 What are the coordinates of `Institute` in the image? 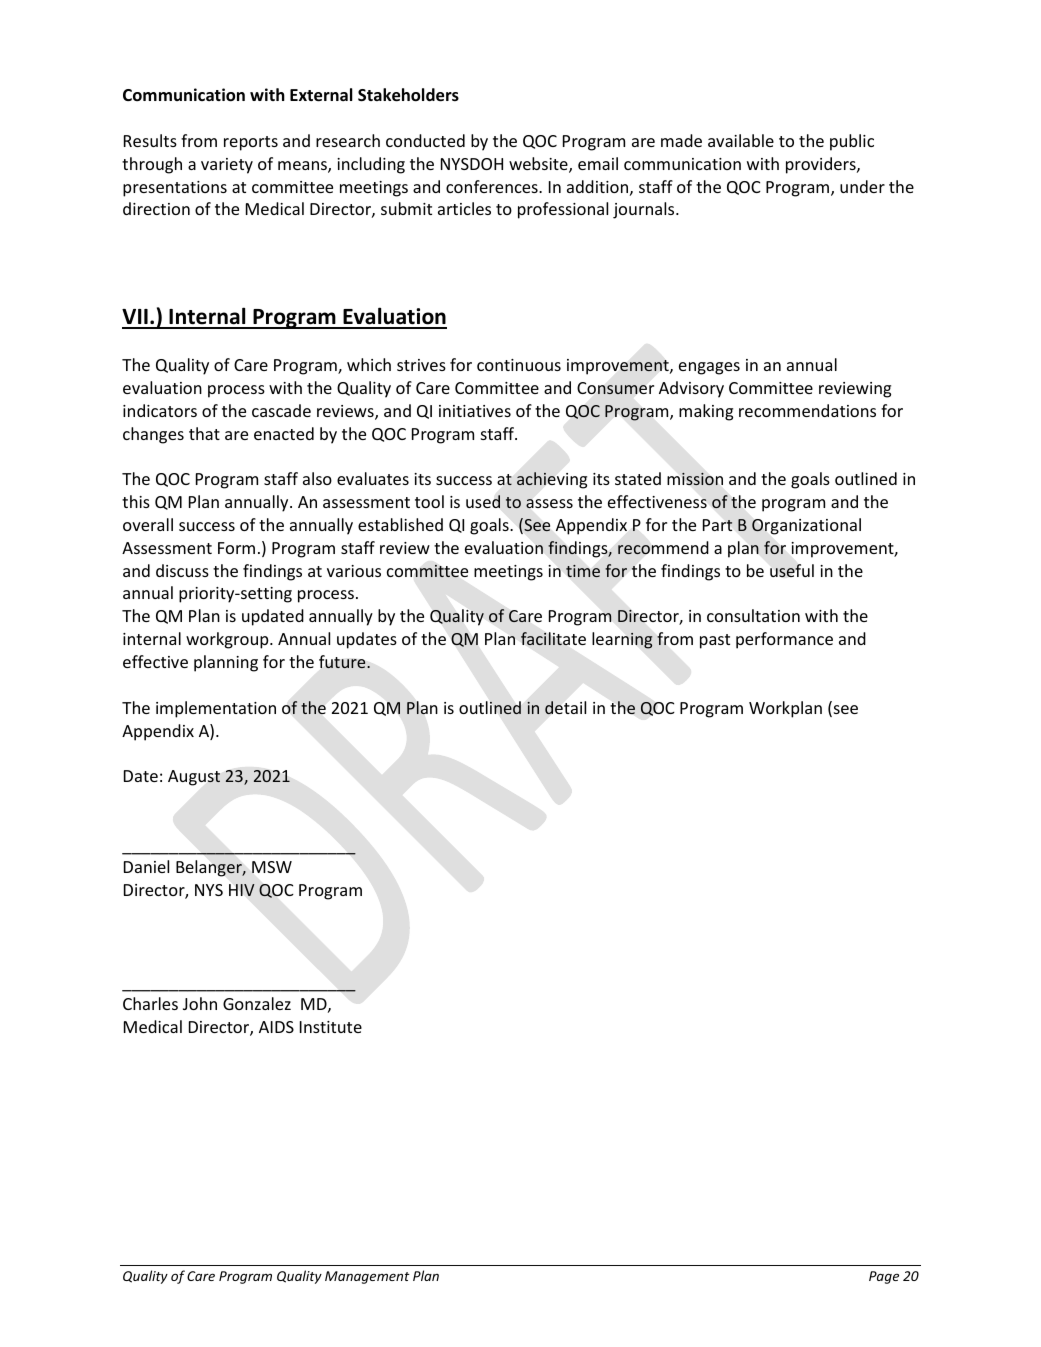 It's located at (331, 1027).
